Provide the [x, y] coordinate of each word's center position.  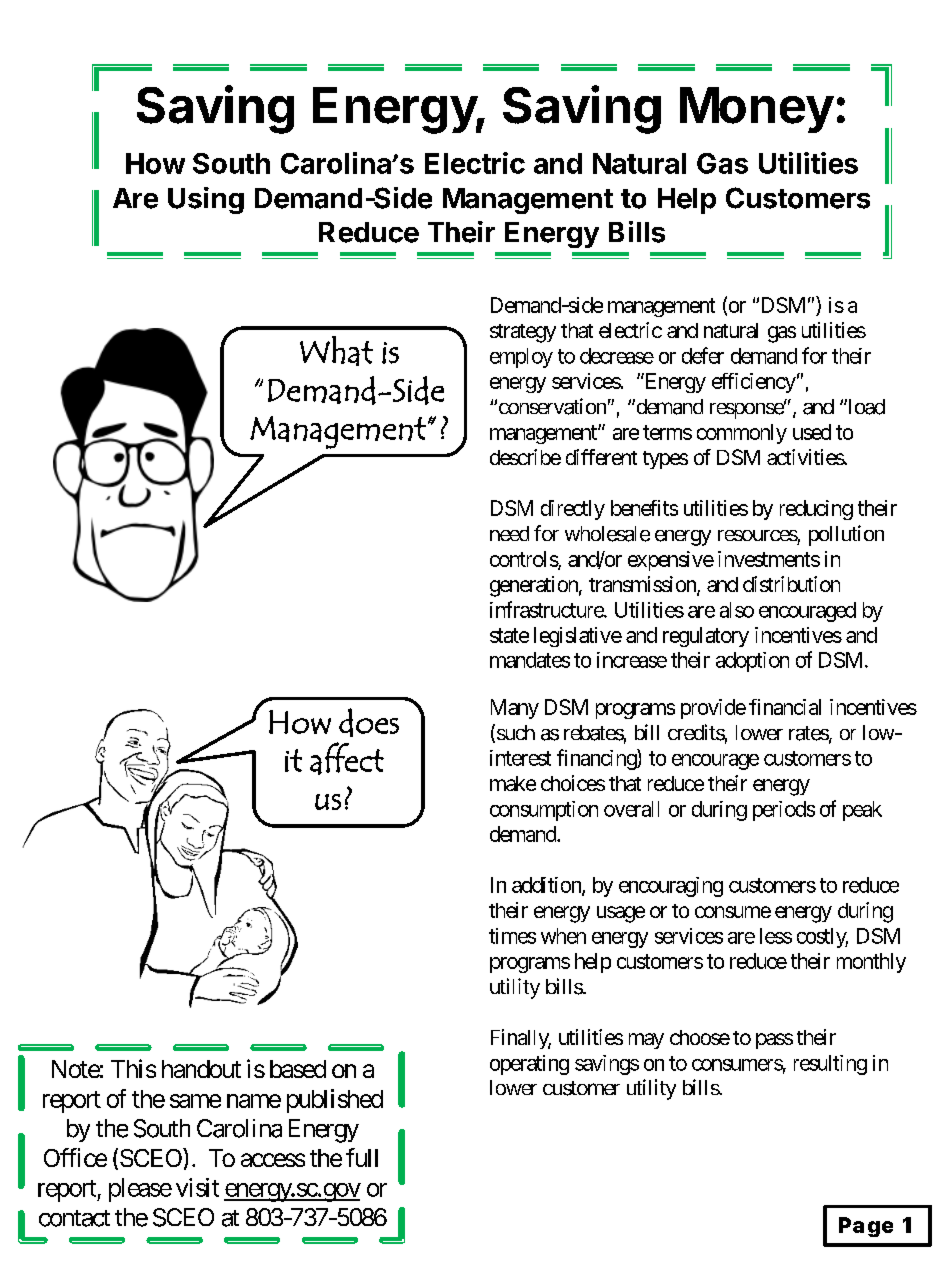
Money [757, 110]
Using [206, 200]
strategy [523, 333]
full [362, 1157]
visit [197, 1187]
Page [866, 1227]
